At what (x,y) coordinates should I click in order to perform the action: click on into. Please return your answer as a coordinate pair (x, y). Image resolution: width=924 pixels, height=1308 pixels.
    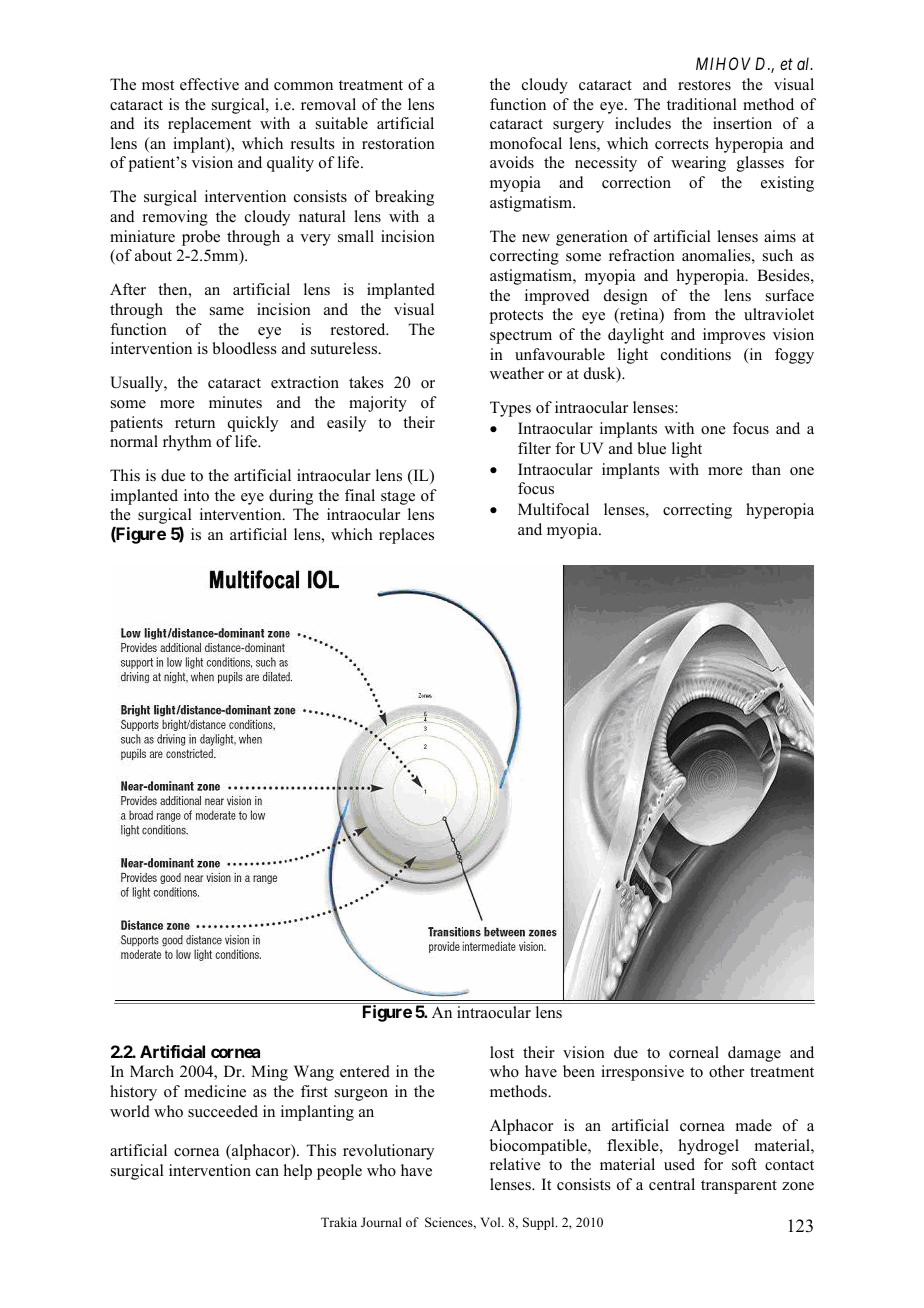
    Looking at the image, I should click on (196, 495).
